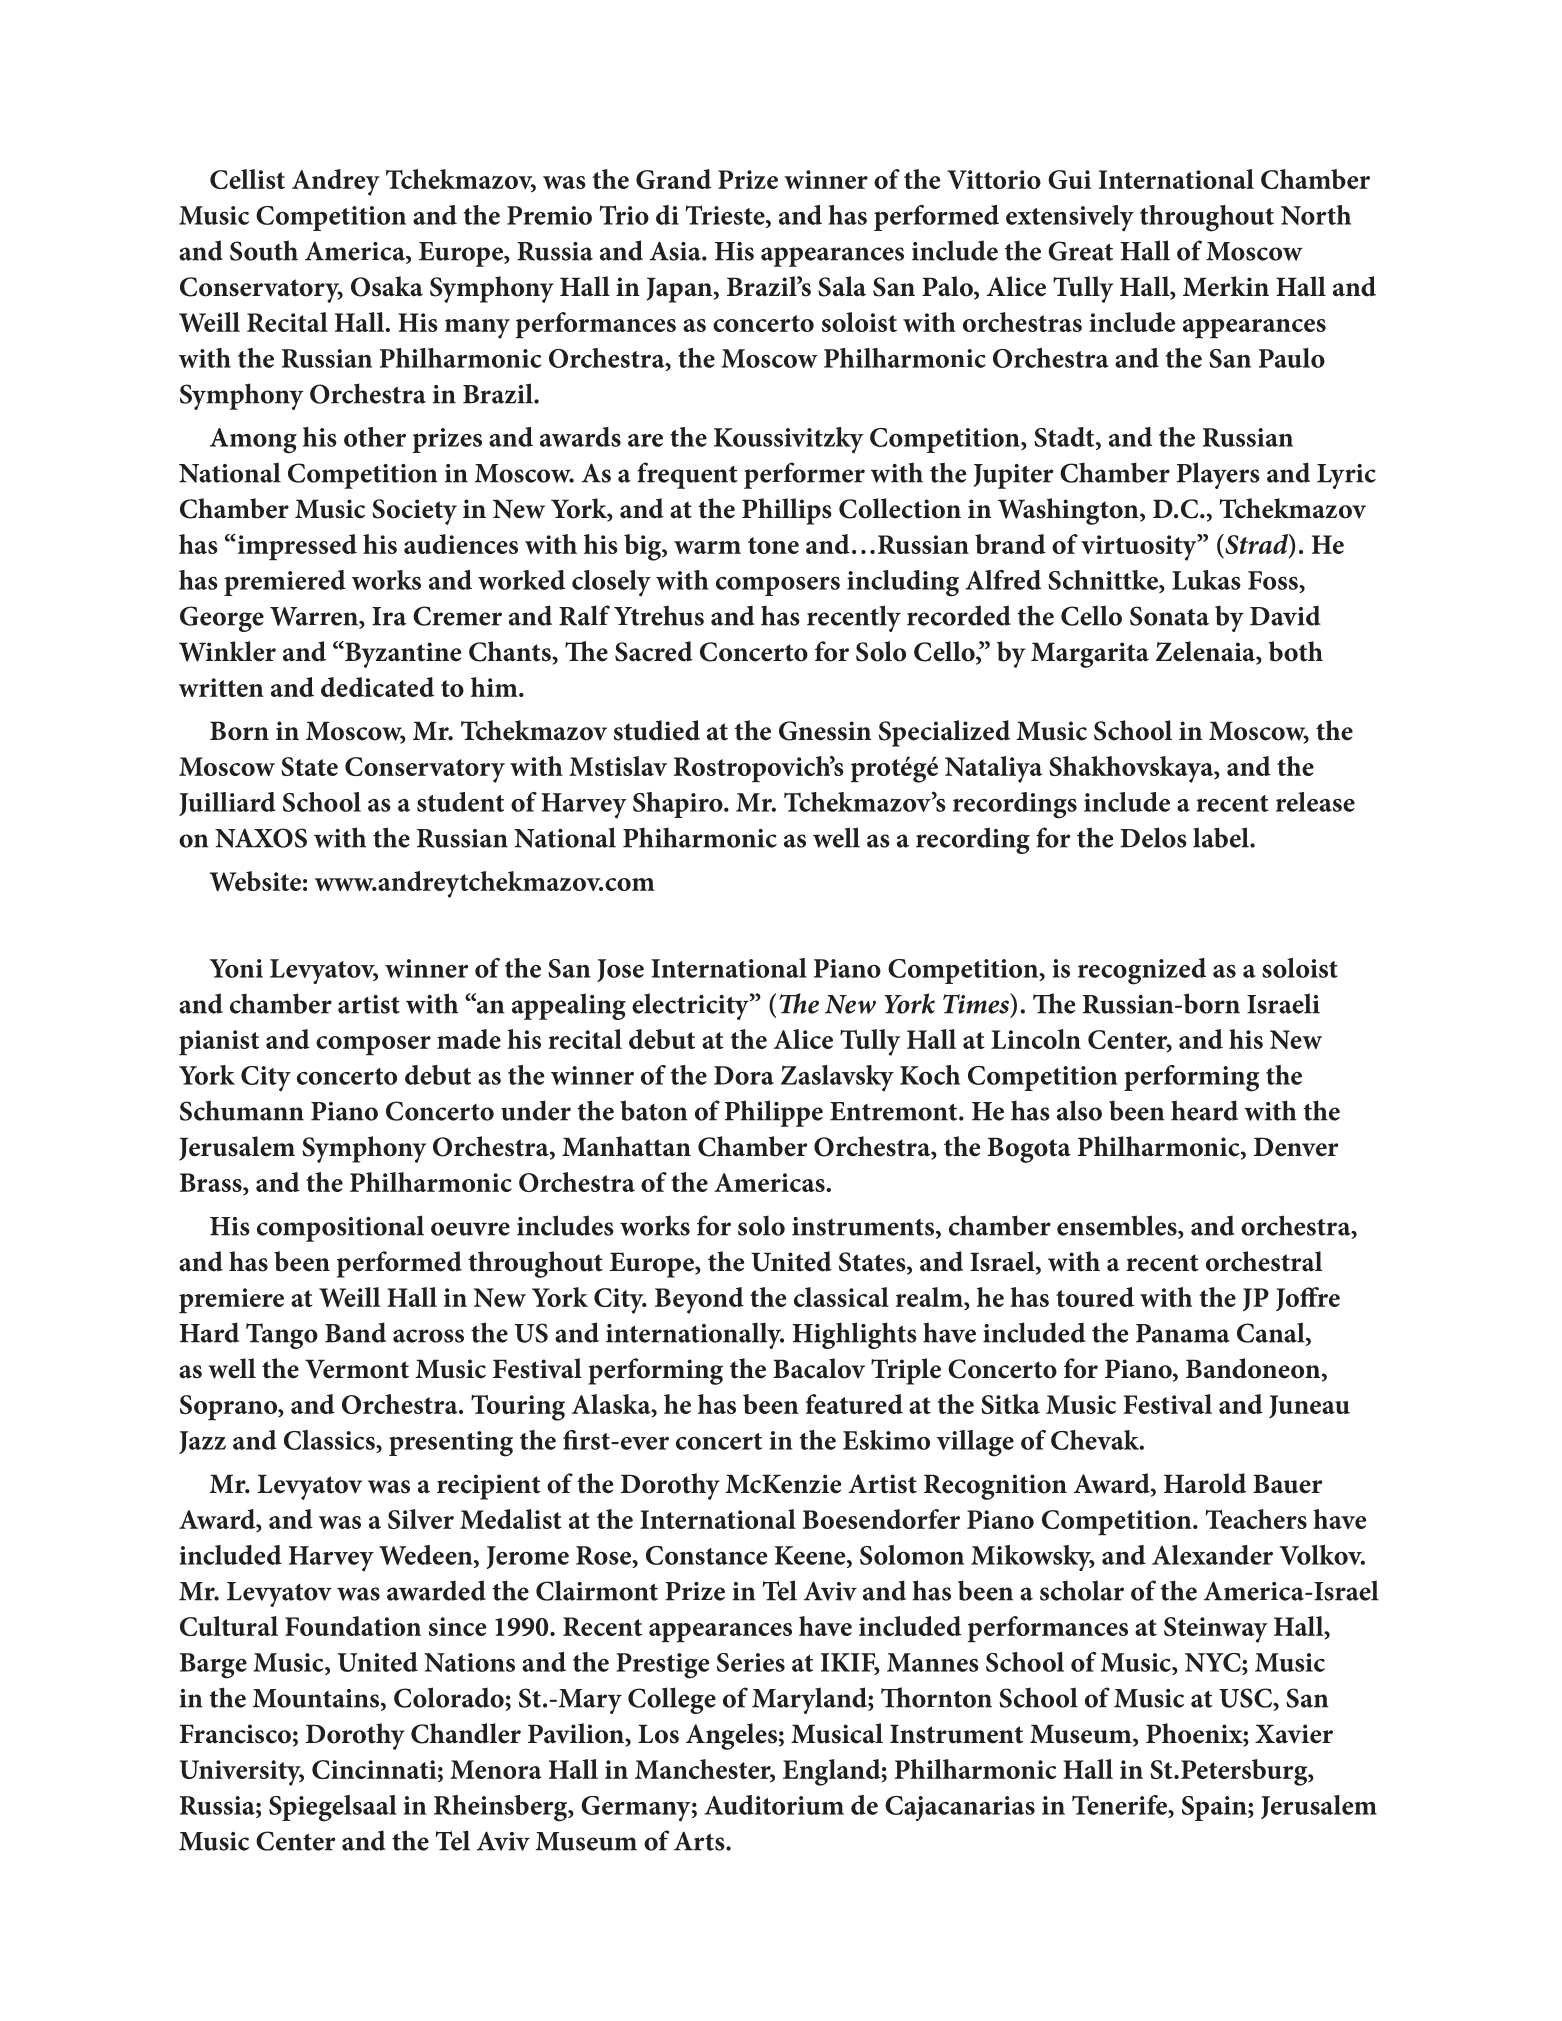  Describe the element at coordinates (236, 968) in the page. I see `Yoni` at that location.
